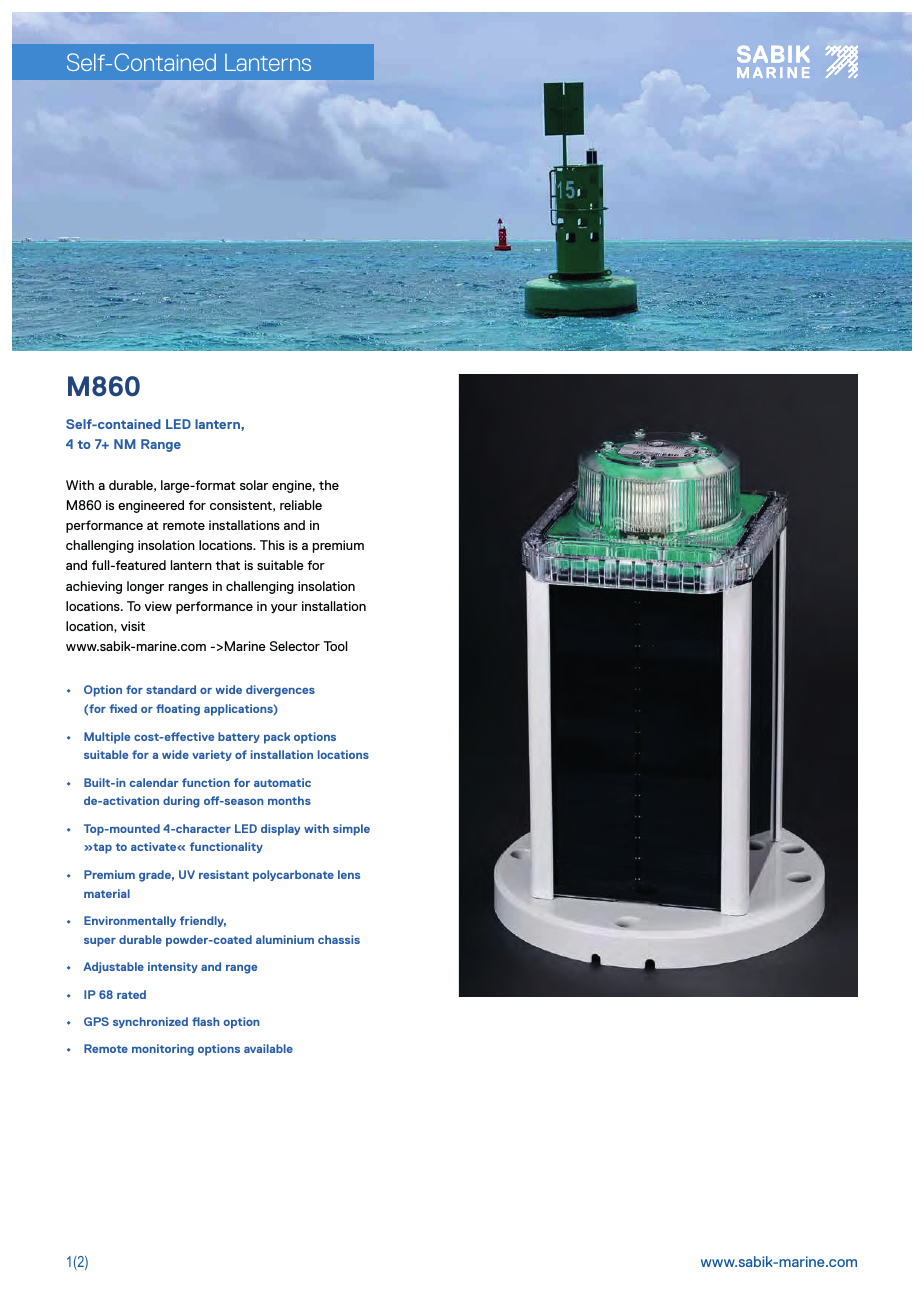  What do you see at coordinates (254, 485) in the image?
I see `solar` at bounding box center [254, 485].
